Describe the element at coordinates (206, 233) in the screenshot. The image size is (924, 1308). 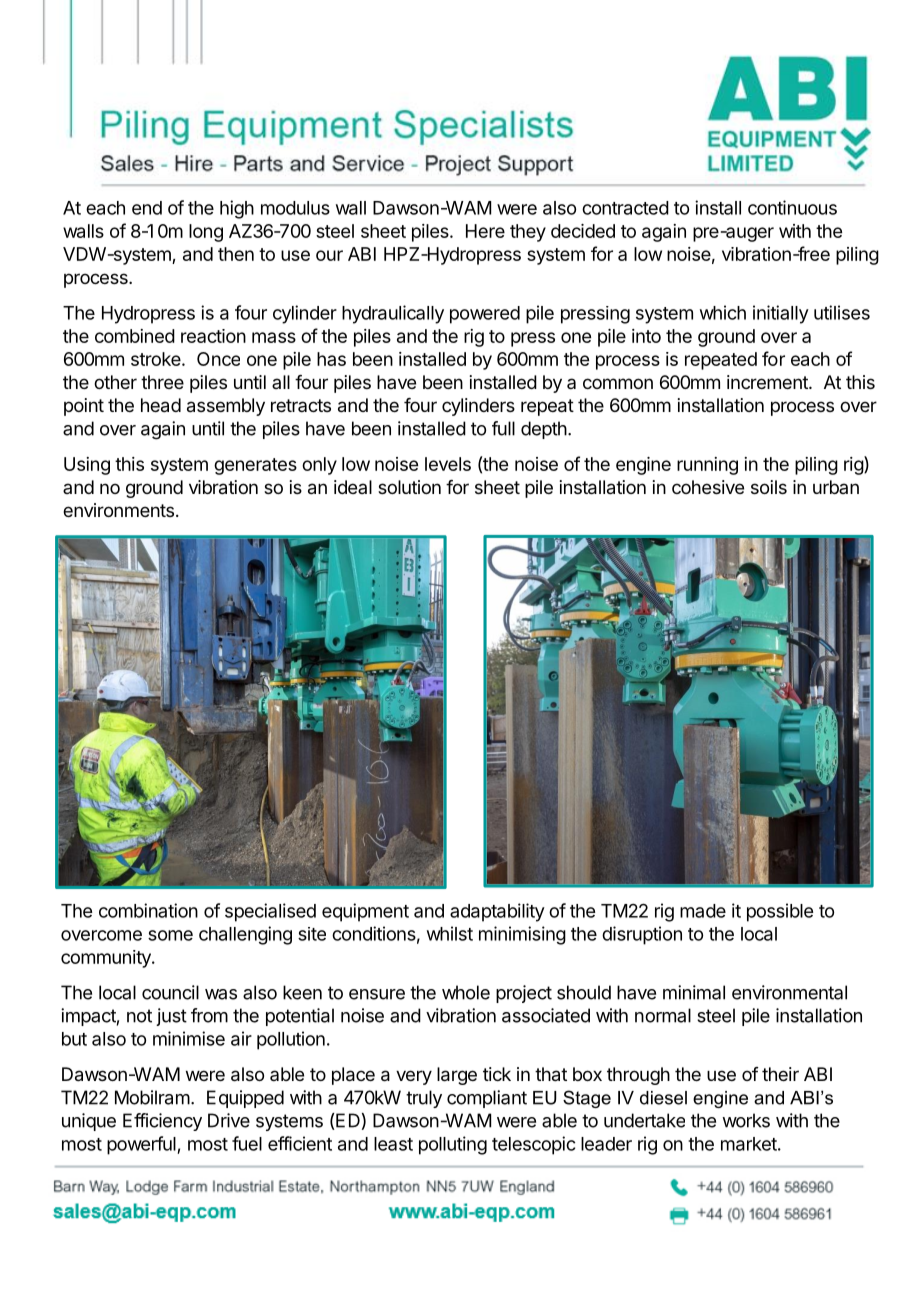
I see `long` at that location.
